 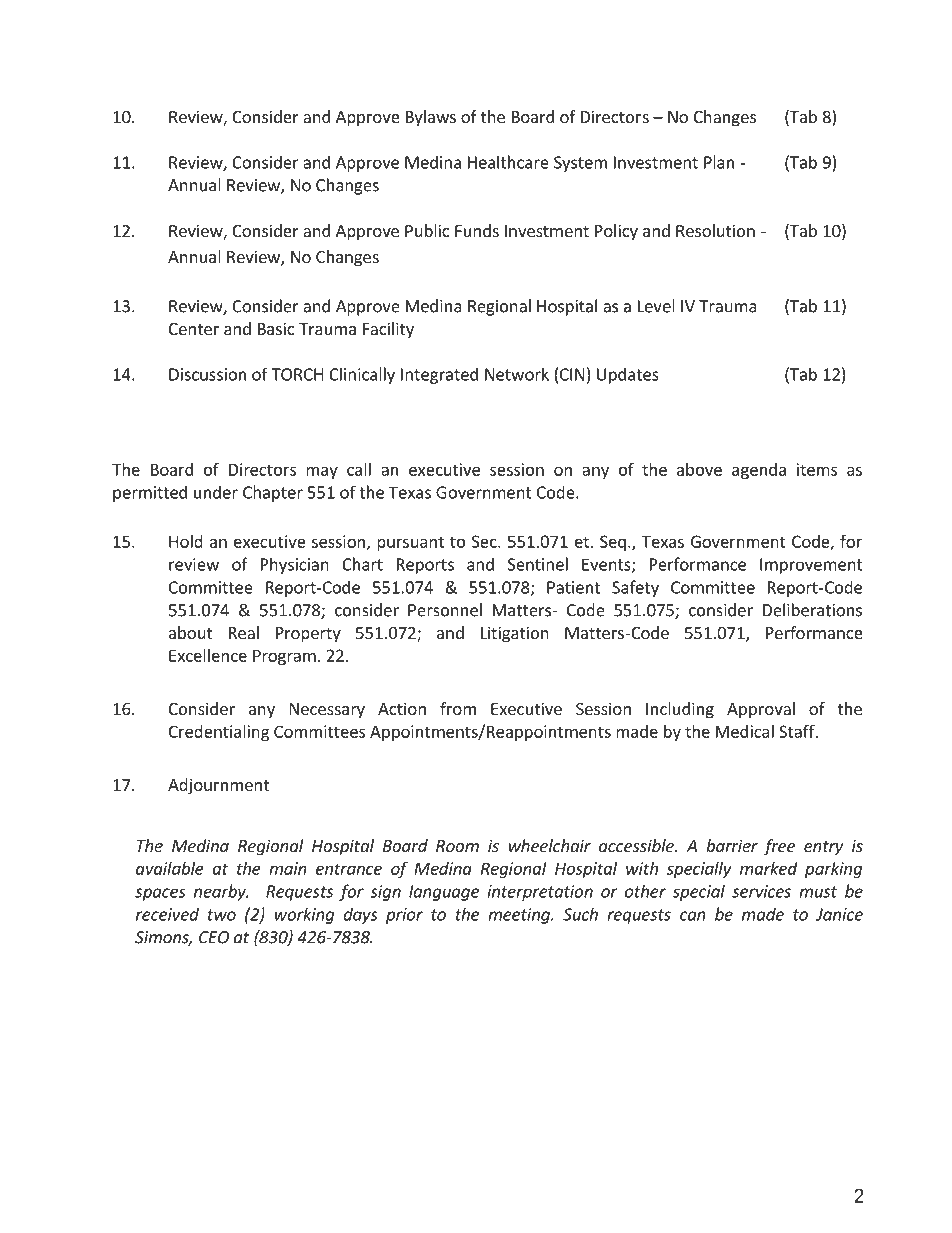 I want to click on nearby, so click(x=221, y=892).
